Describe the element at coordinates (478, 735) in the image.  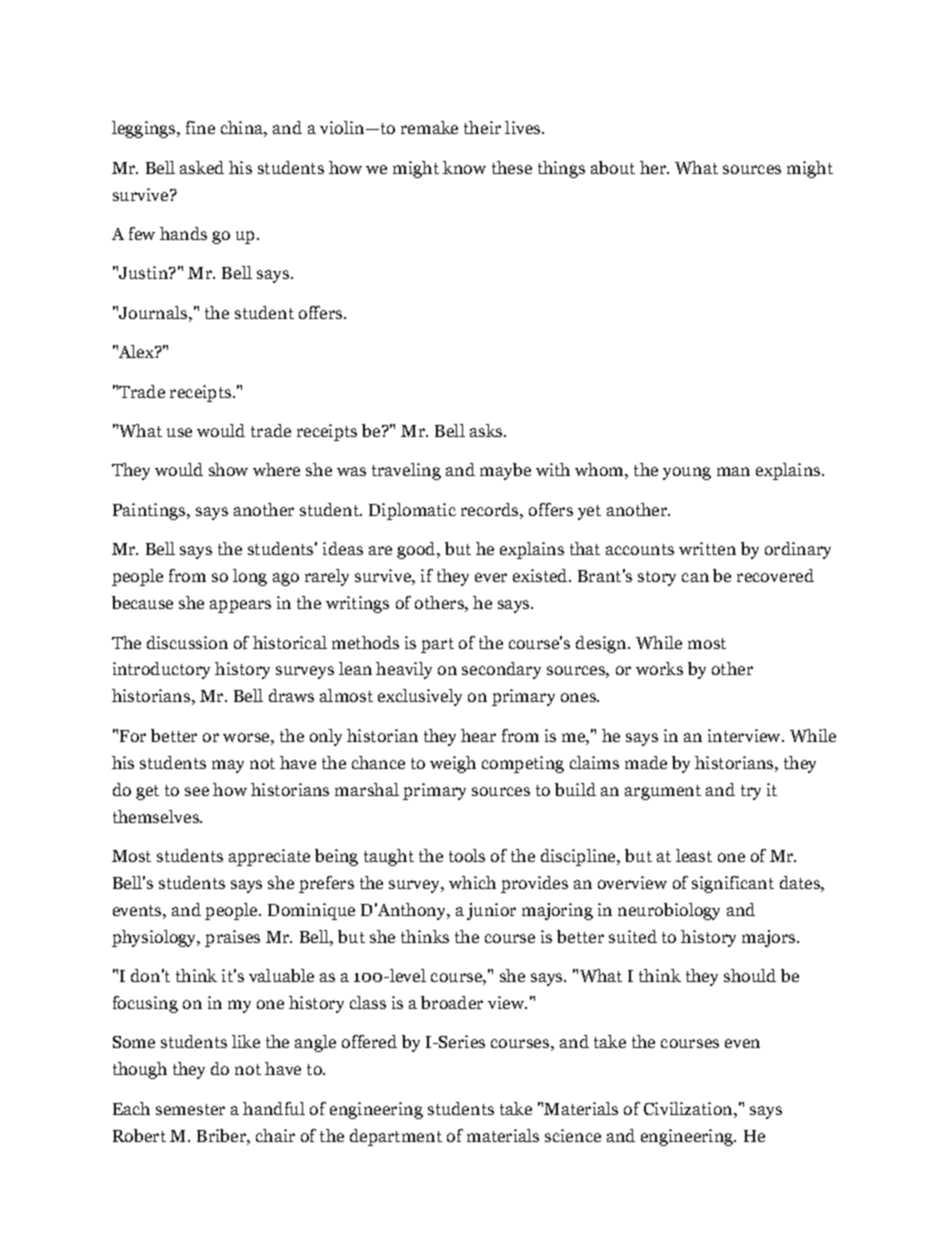
I see `hear` at that location.
